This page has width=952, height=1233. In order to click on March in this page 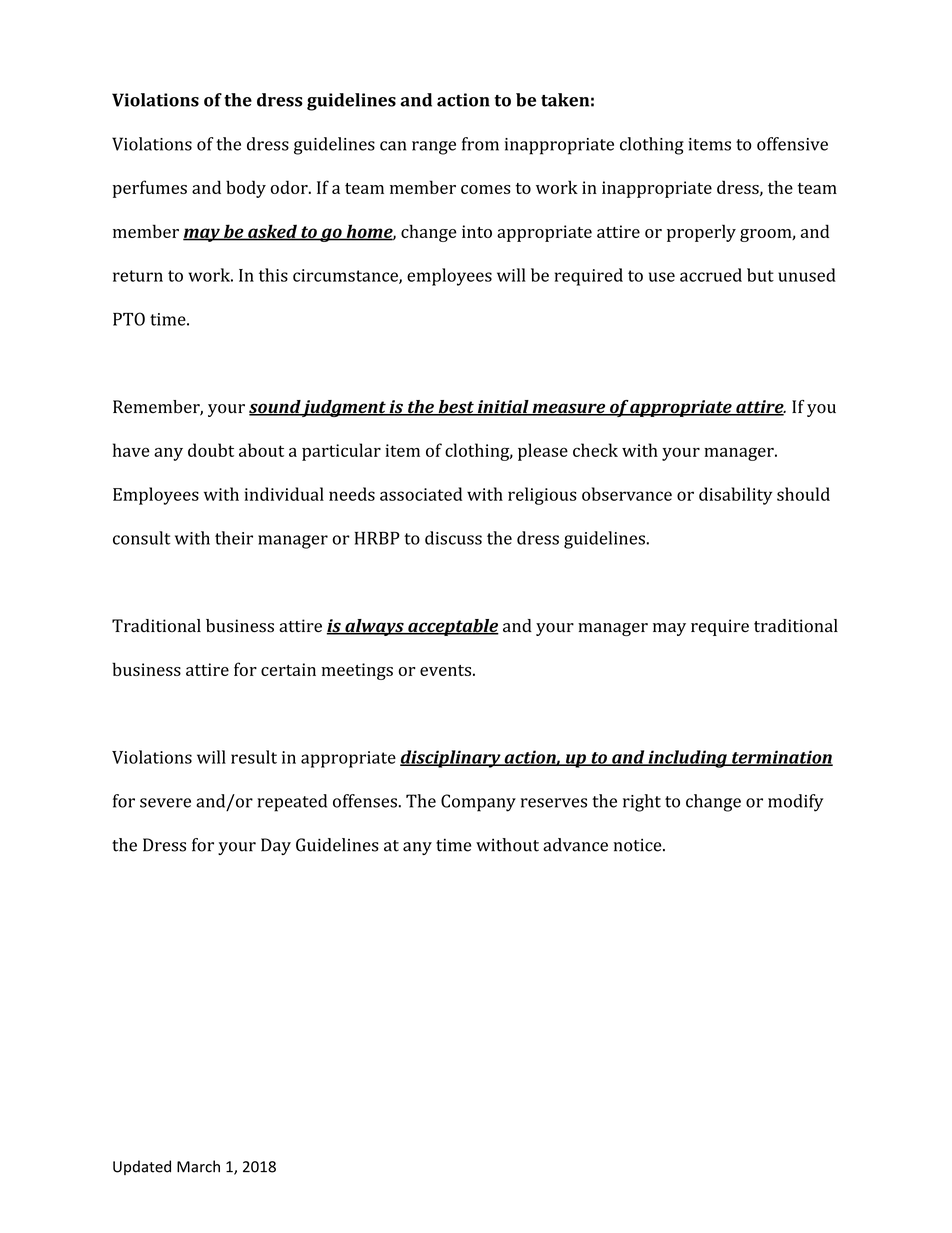, I will do `click(198, 1166)`.
